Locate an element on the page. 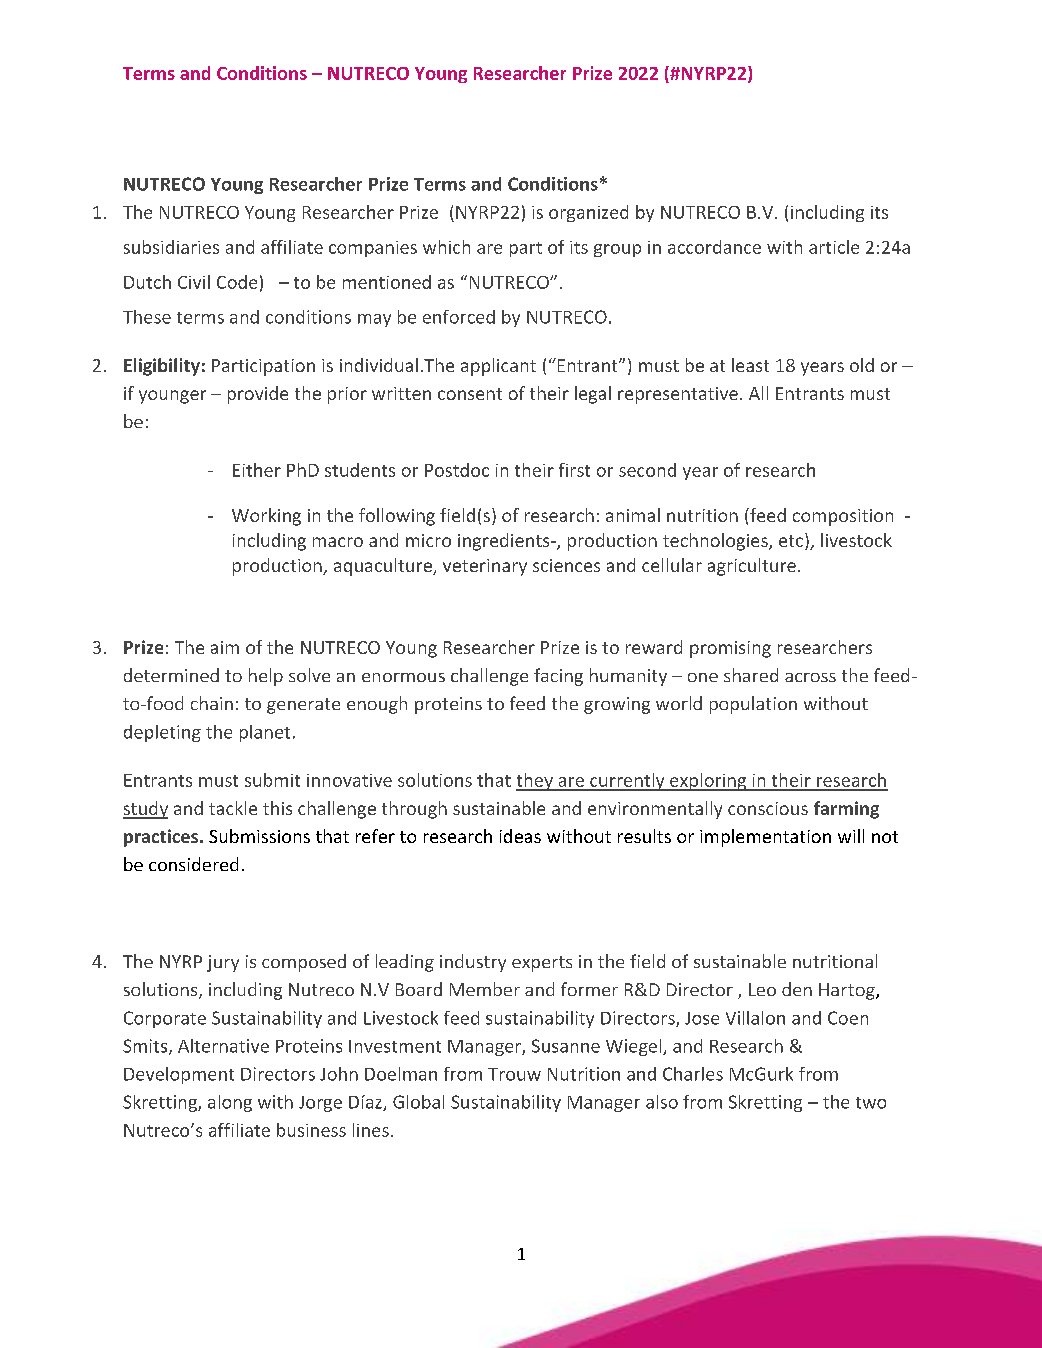 The width and height of the image is (1042, 1348). ingredients is located at coordinates (505, 542).
